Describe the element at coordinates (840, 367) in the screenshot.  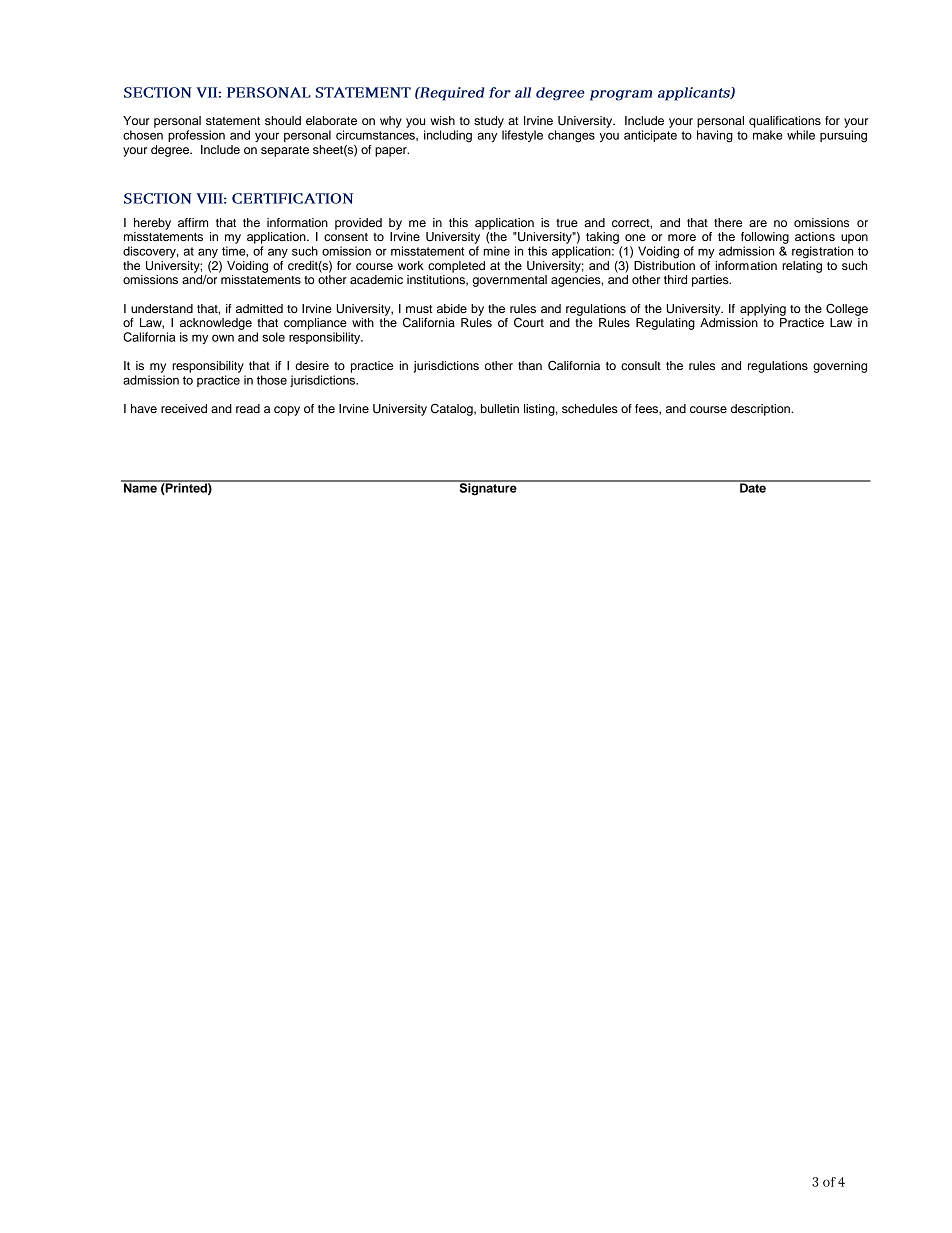
I see `governing` at that location.
